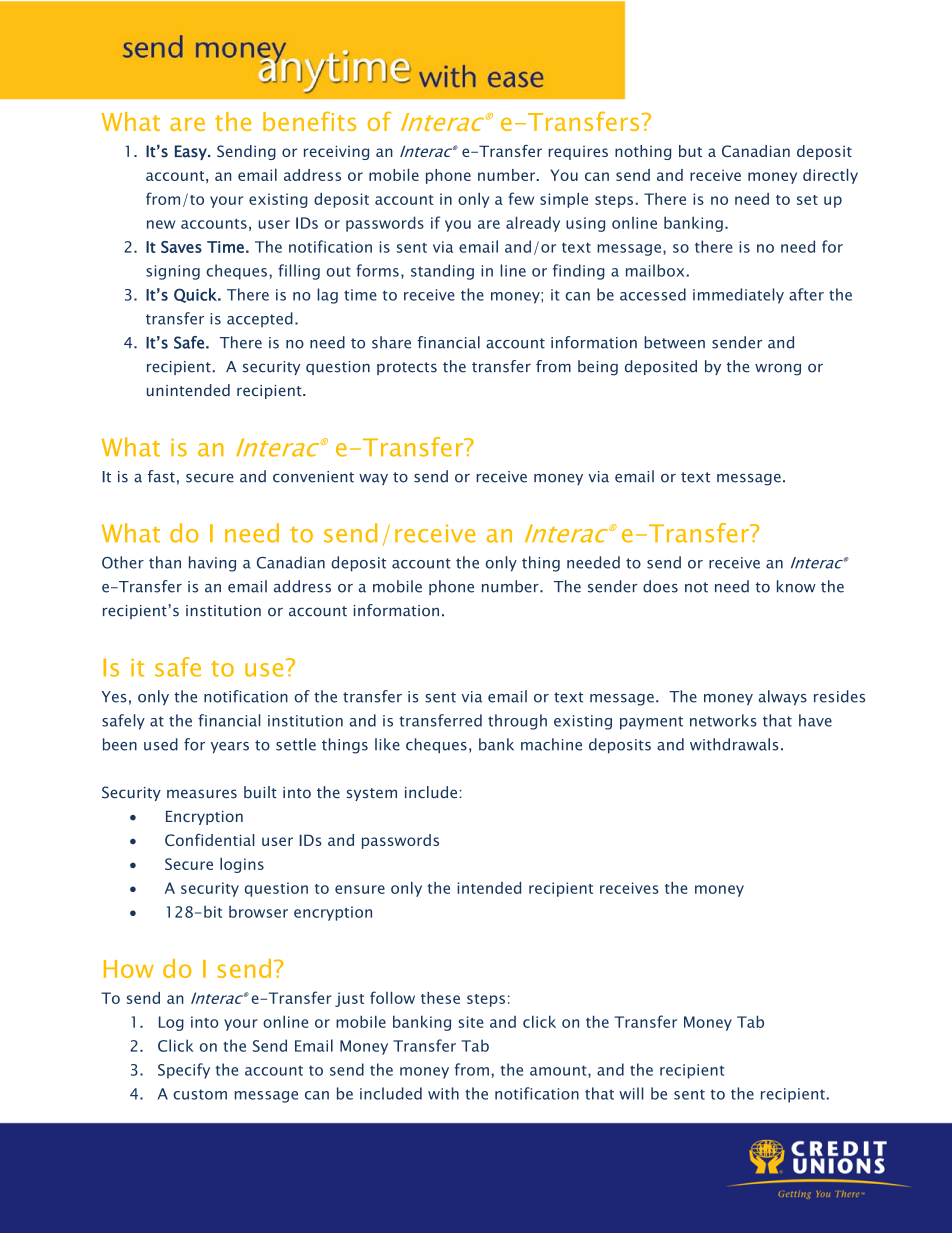  Describe the element at coordinates (690, 151) in the image. I see `but` at that location.
